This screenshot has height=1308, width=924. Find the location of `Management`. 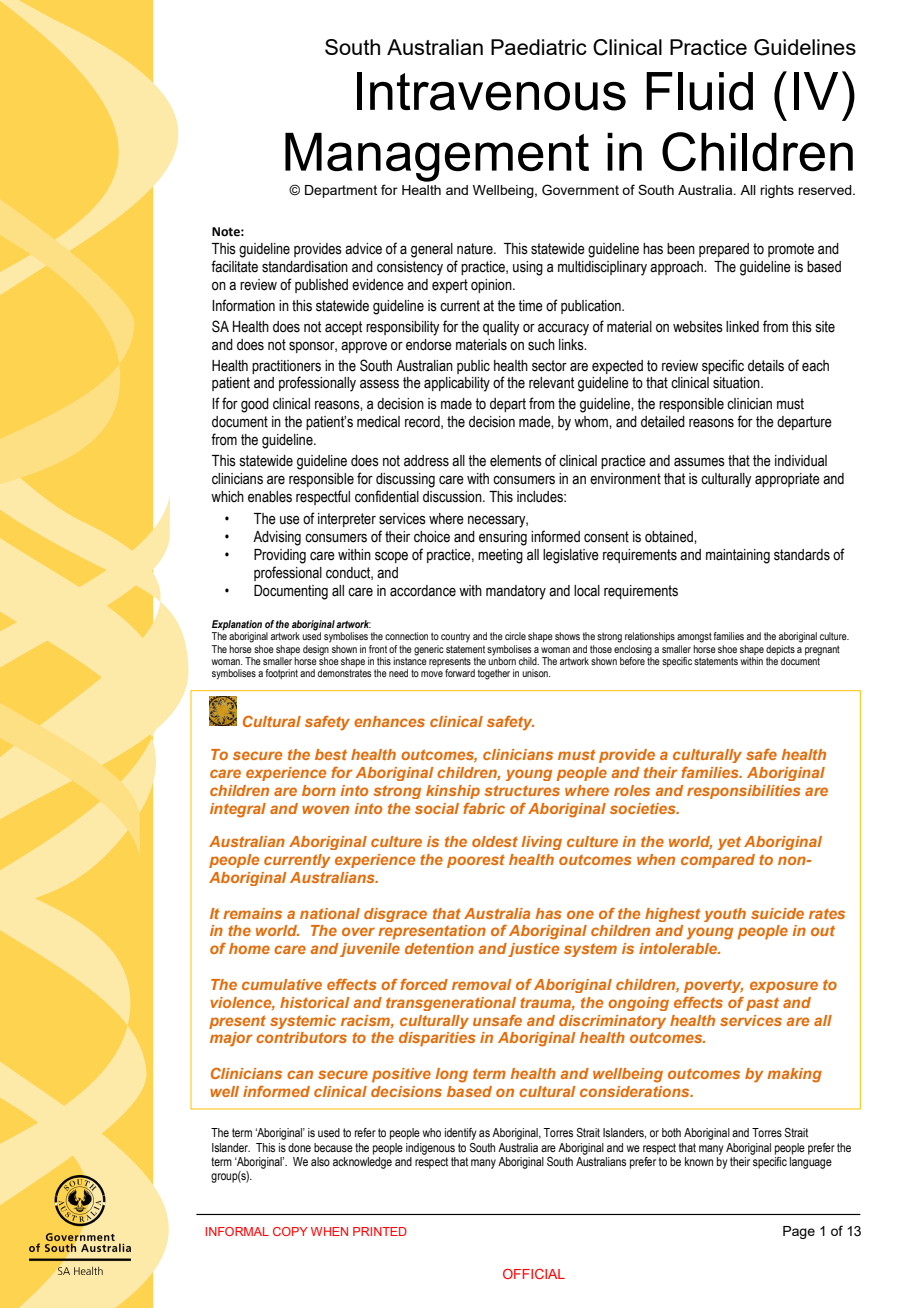

Management is located at coordinates (437, 157).
